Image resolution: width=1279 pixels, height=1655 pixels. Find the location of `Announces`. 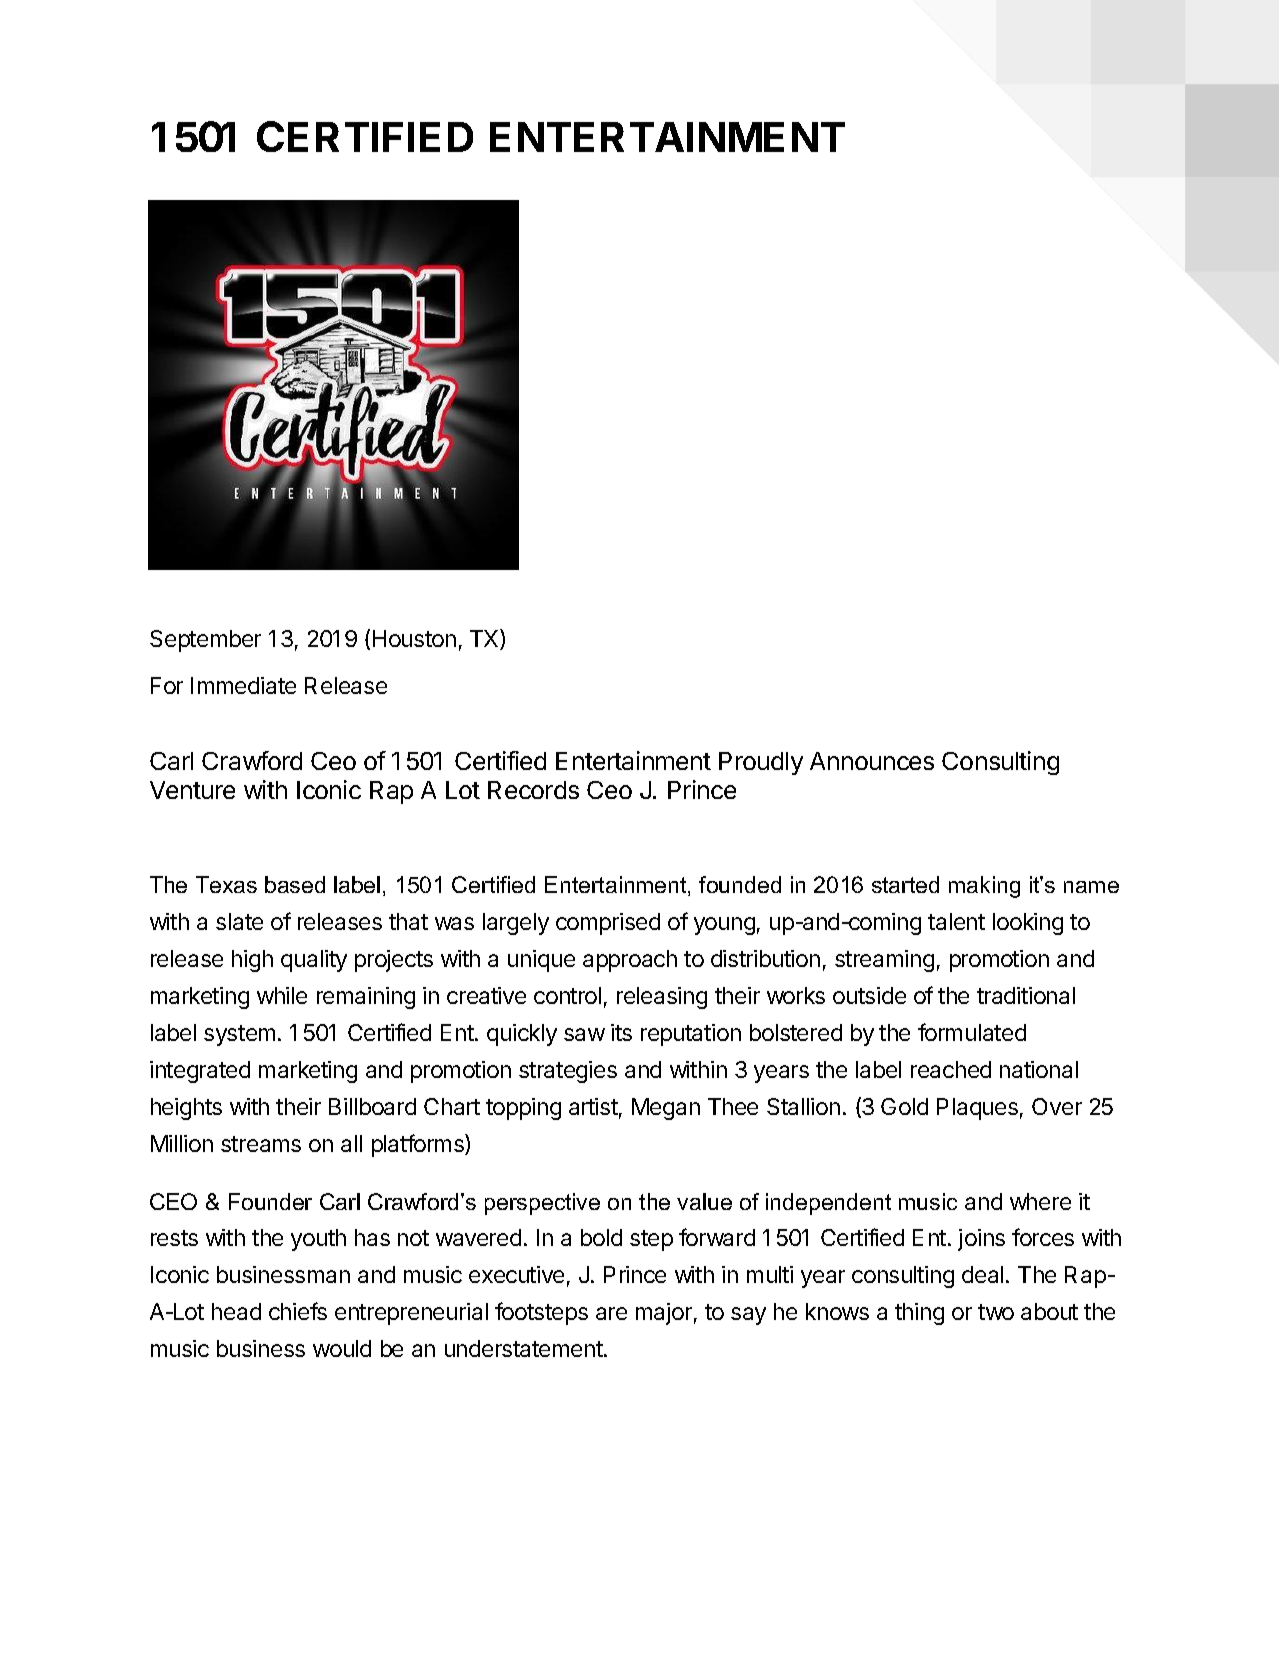

Announces is located at coordinates (872, 761).
